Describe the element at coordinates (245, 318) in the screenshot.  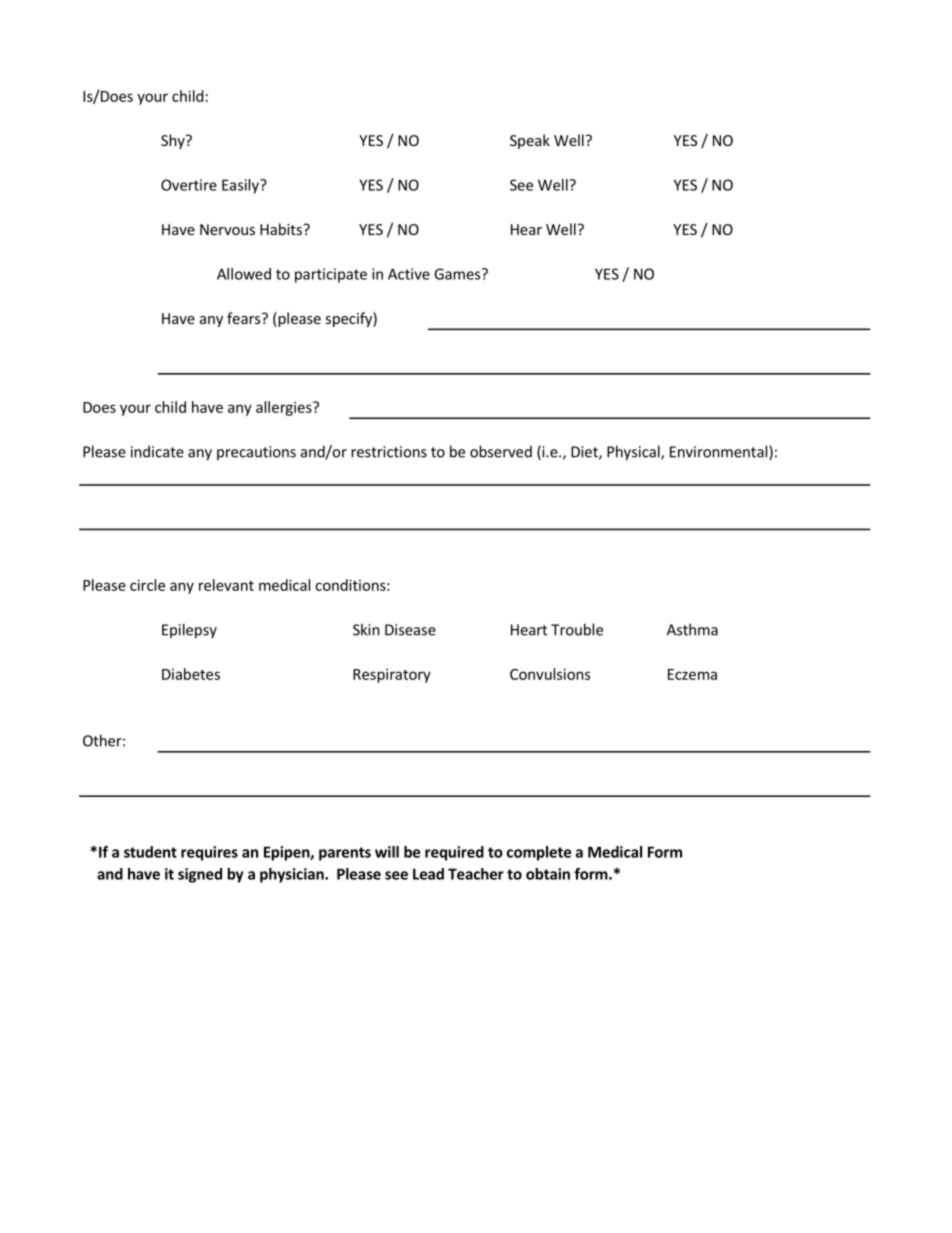
I see `fears` at that location.
